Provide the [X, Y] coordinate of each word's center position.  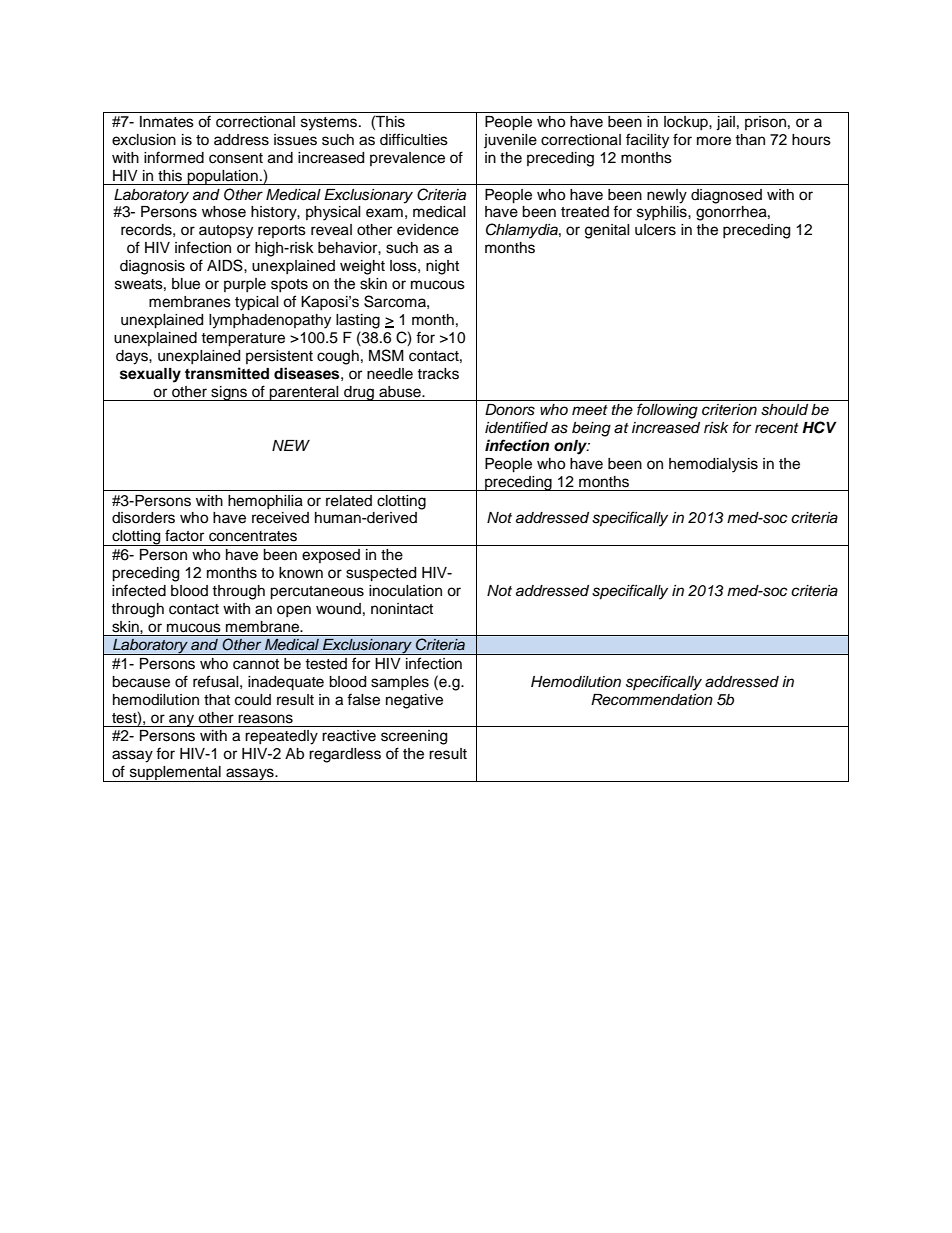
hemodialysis [713, 465]
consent [236, 158]
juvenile [510, 141]
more [714, 141]
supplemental [175, 774]
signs [229, 393]
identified [516, 427]
